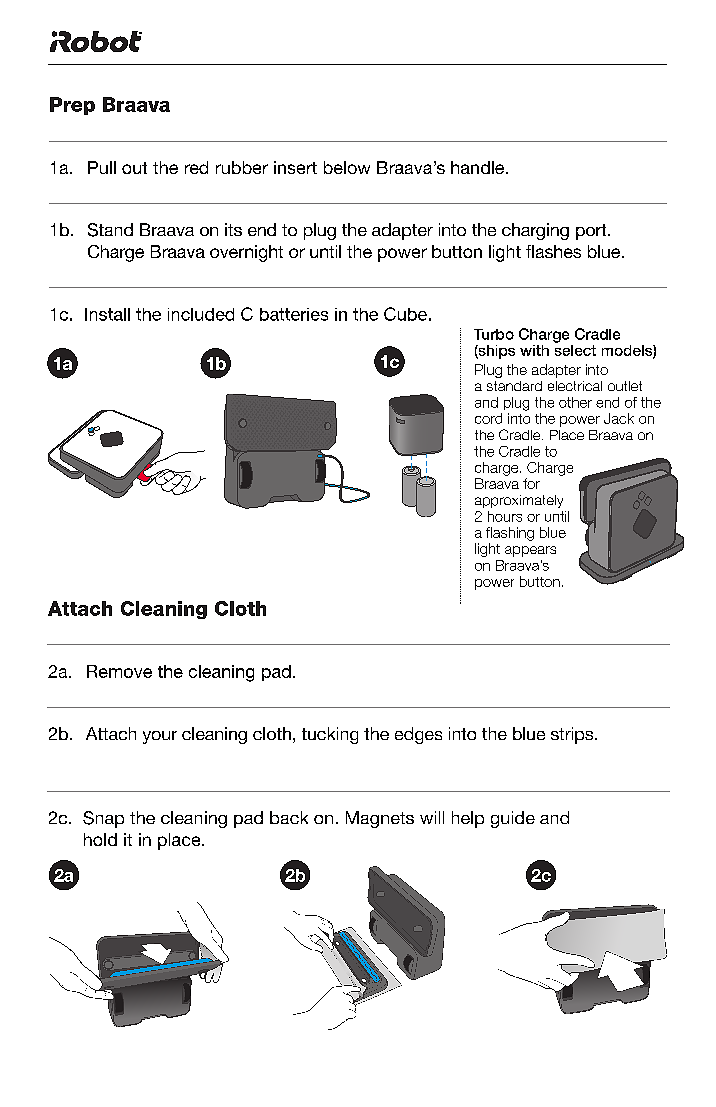  What do you see at coordinates (201, 314) in the screenshot?
I see `included` at bounding box center [201, 314].
